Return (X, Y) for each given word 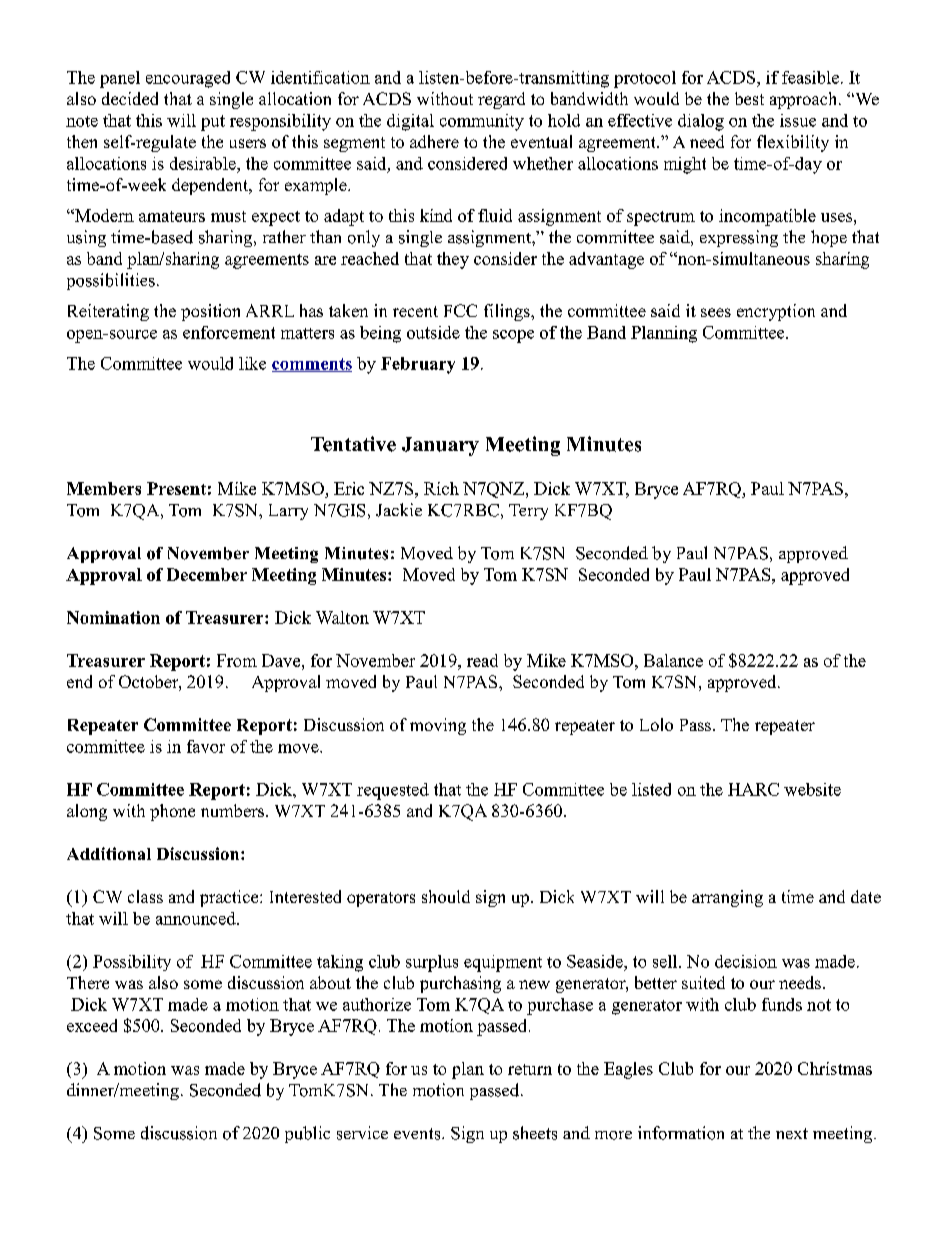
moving (438, 726)
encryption (776, 312)
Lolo (656, 724)
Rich (441, 488)
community (482, 122)
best (749, 98)
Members (104, 488)
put (213, 123)
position (210, 312)
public (307, 1134)
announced (197, 918)
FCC (460, 310)
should (446, 896)
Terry (528, 512)
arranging (727, 898)
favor (206, 746)
